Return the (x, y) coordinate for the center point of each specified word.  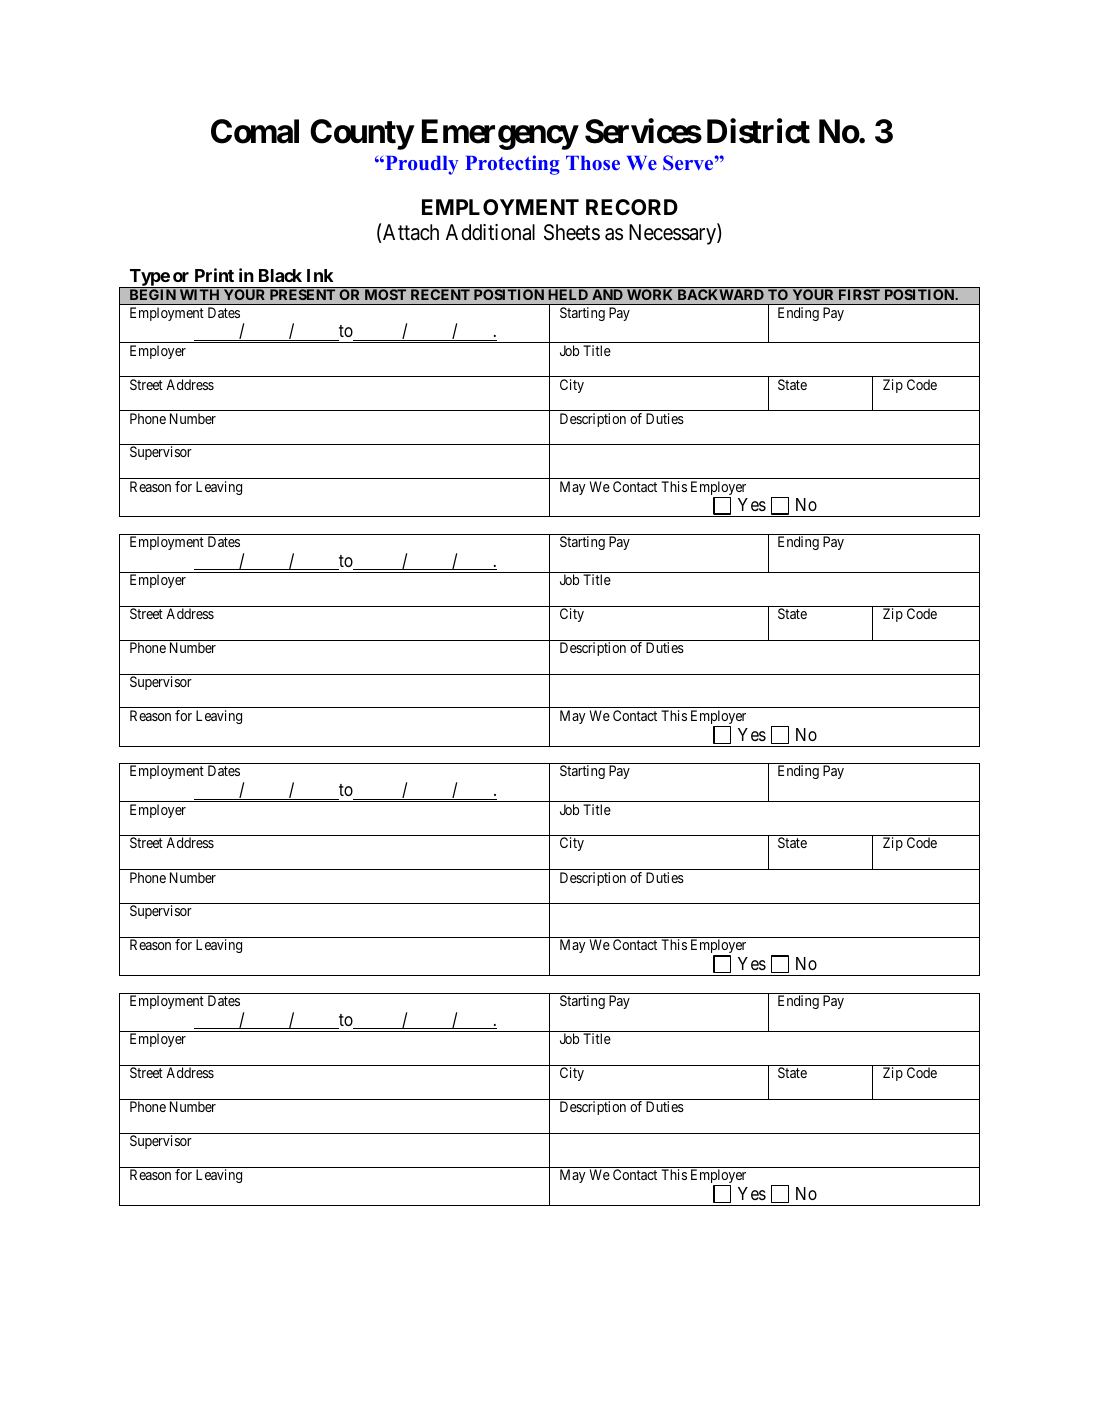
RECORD (632, 207)
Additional (490, 232)
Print (214, 275)
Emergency (500, 134)
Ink (320, 275)
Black (280, 275)
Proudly (420, 165)
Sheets (572, 232)
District (758, 131)
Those (593, 163)
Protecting (512, 165)
